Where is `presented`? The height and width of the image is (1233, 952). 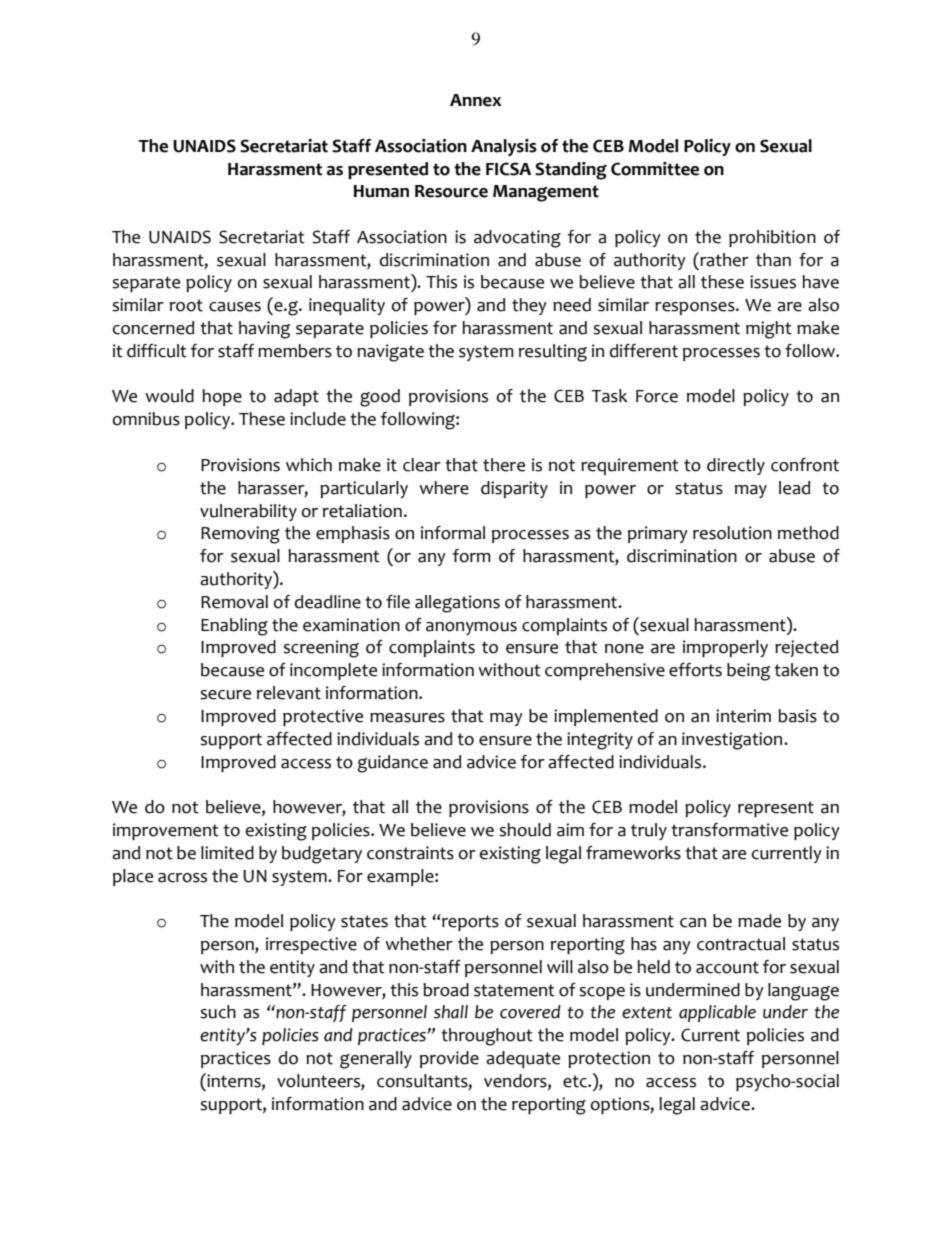
presented is located at coordinates (388, 170).
